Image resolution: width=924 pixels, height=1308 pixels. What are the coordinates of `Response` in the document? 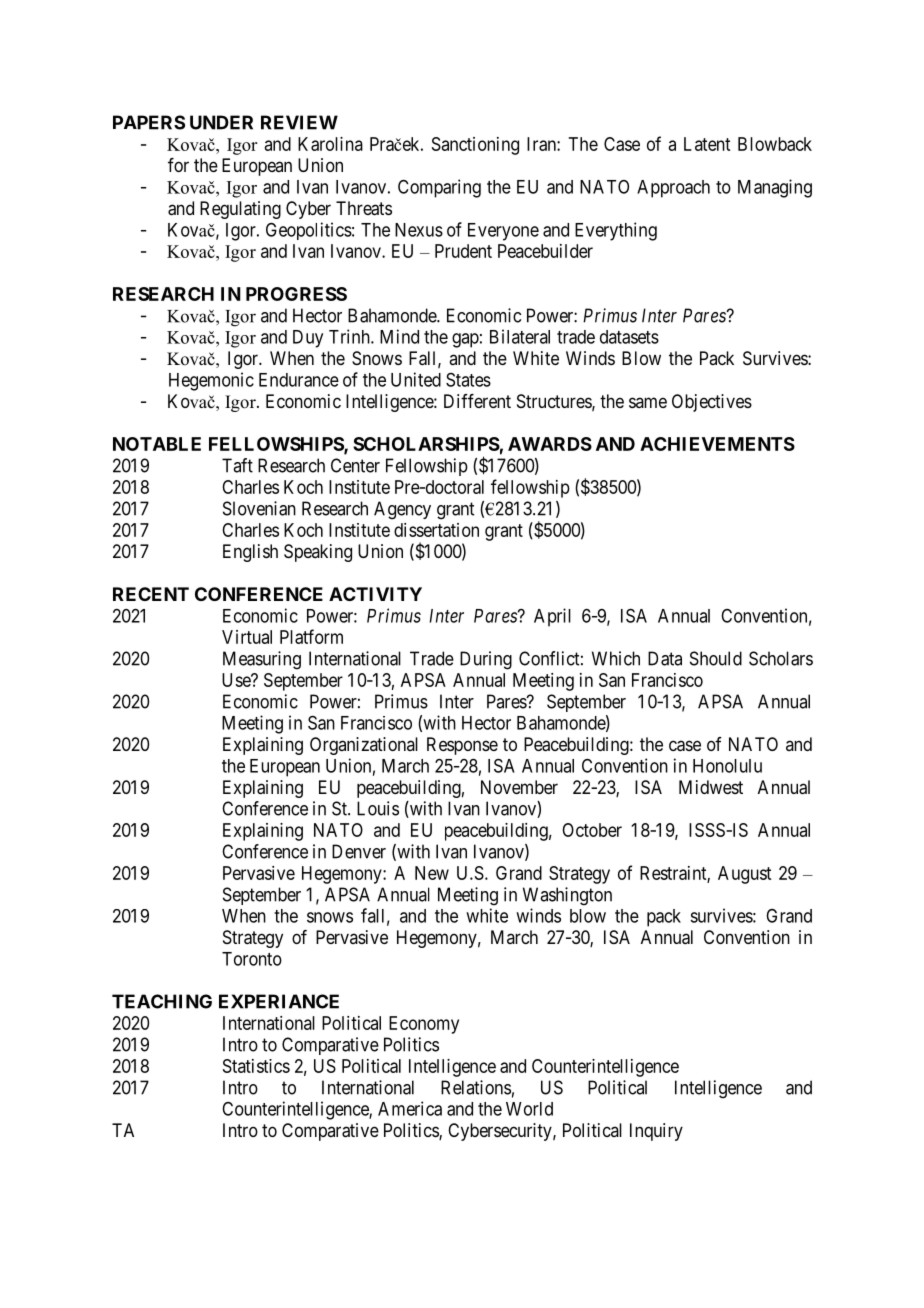 It's located at (462, 746).
